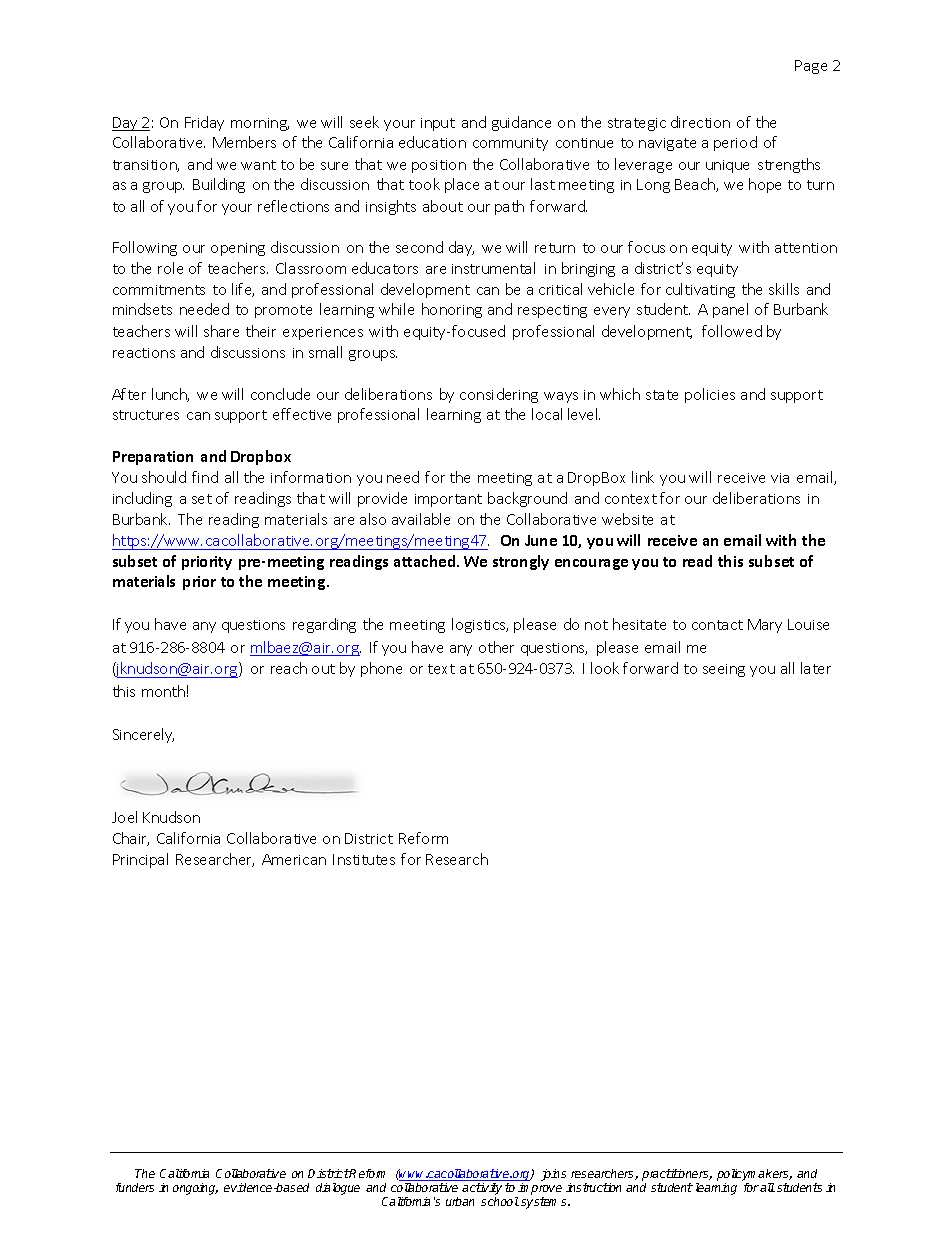  What do you see at coordinates (500, 1201) in the screenshot?
I see `school` at bounding box center [500, 1201].
